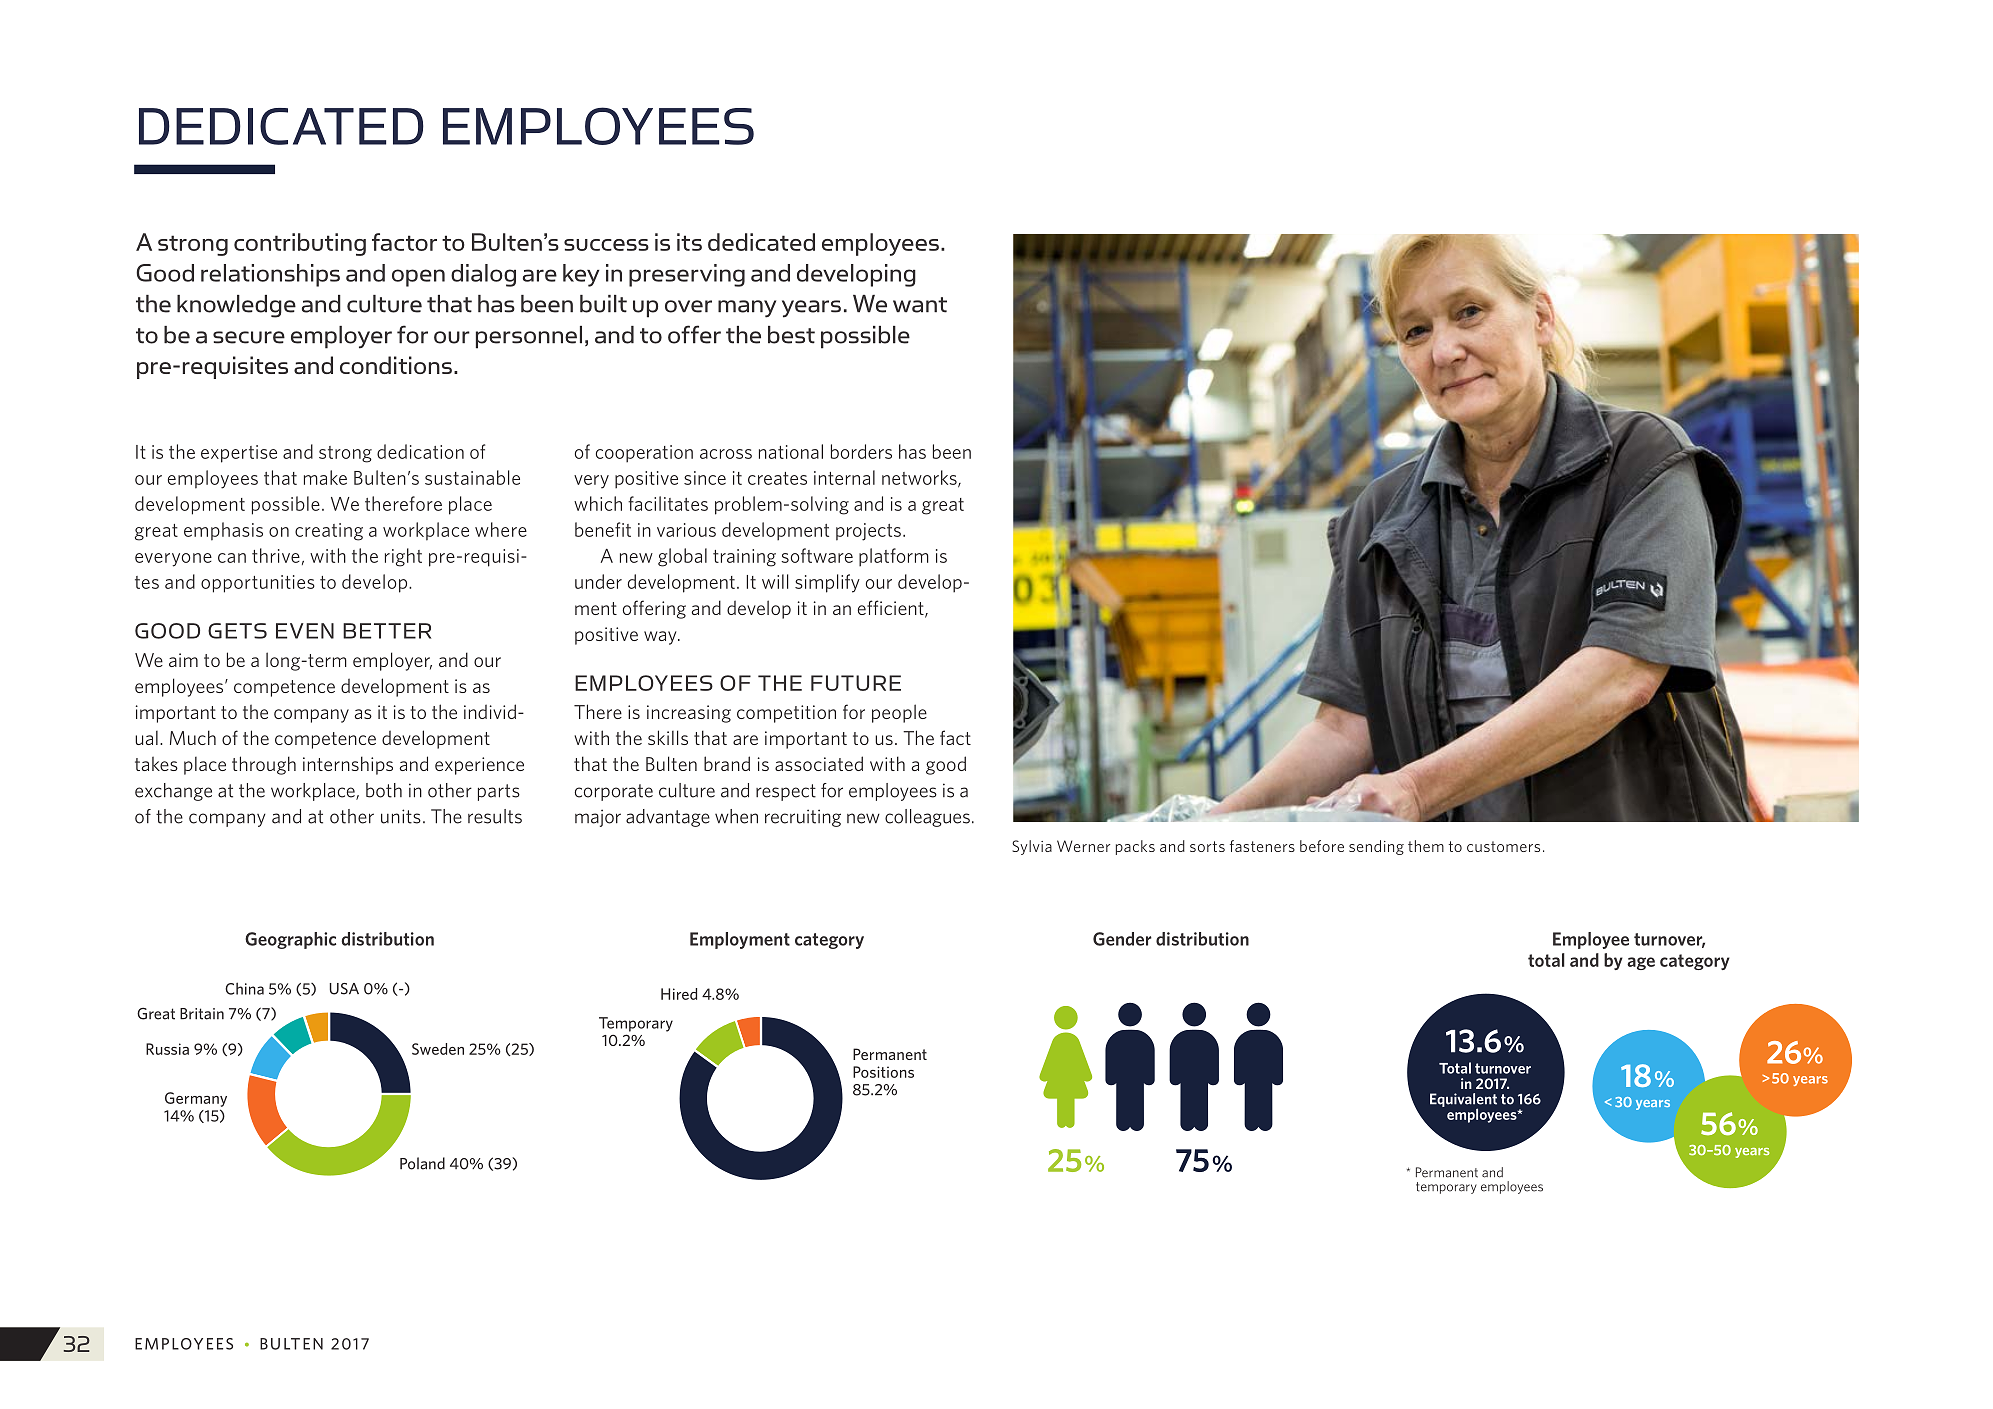  I want to click on want, so click(920, 305).
